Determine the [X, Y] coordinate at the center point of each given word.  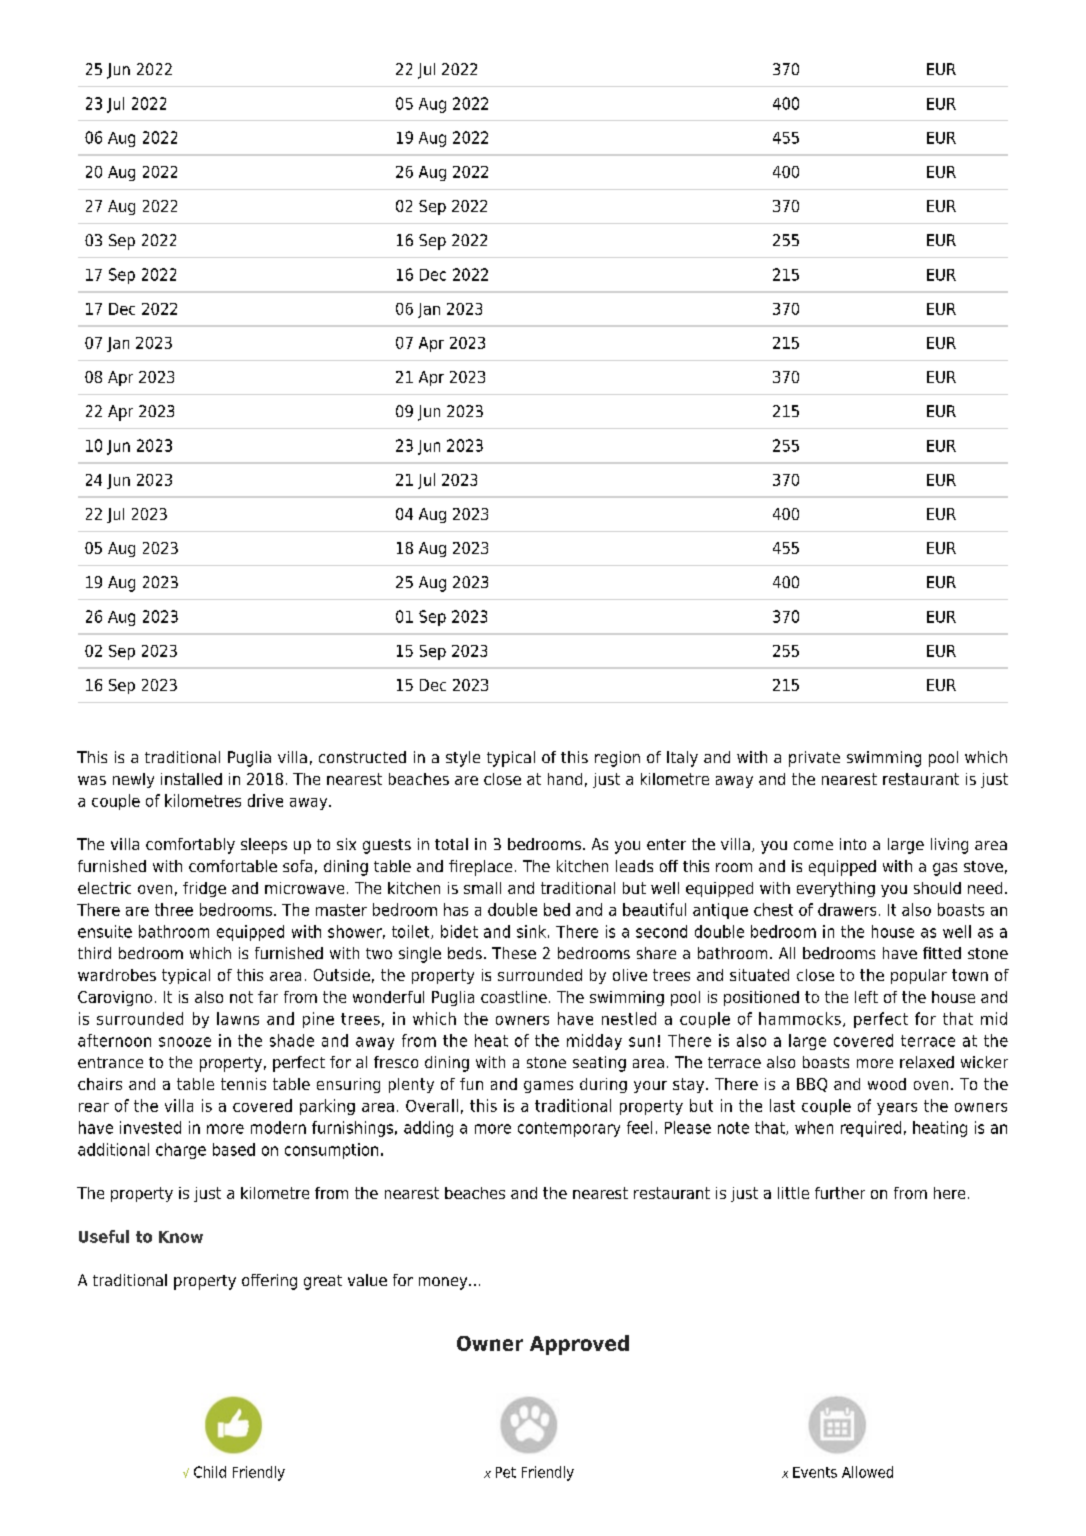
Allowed [867, 1472]
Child [210, 1472]
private [814, 759]
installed [191, 779]
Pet [506, 1472]
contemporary [569, 1129]
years [897, 1109]
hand [565, 779]
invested [150, 1127]
